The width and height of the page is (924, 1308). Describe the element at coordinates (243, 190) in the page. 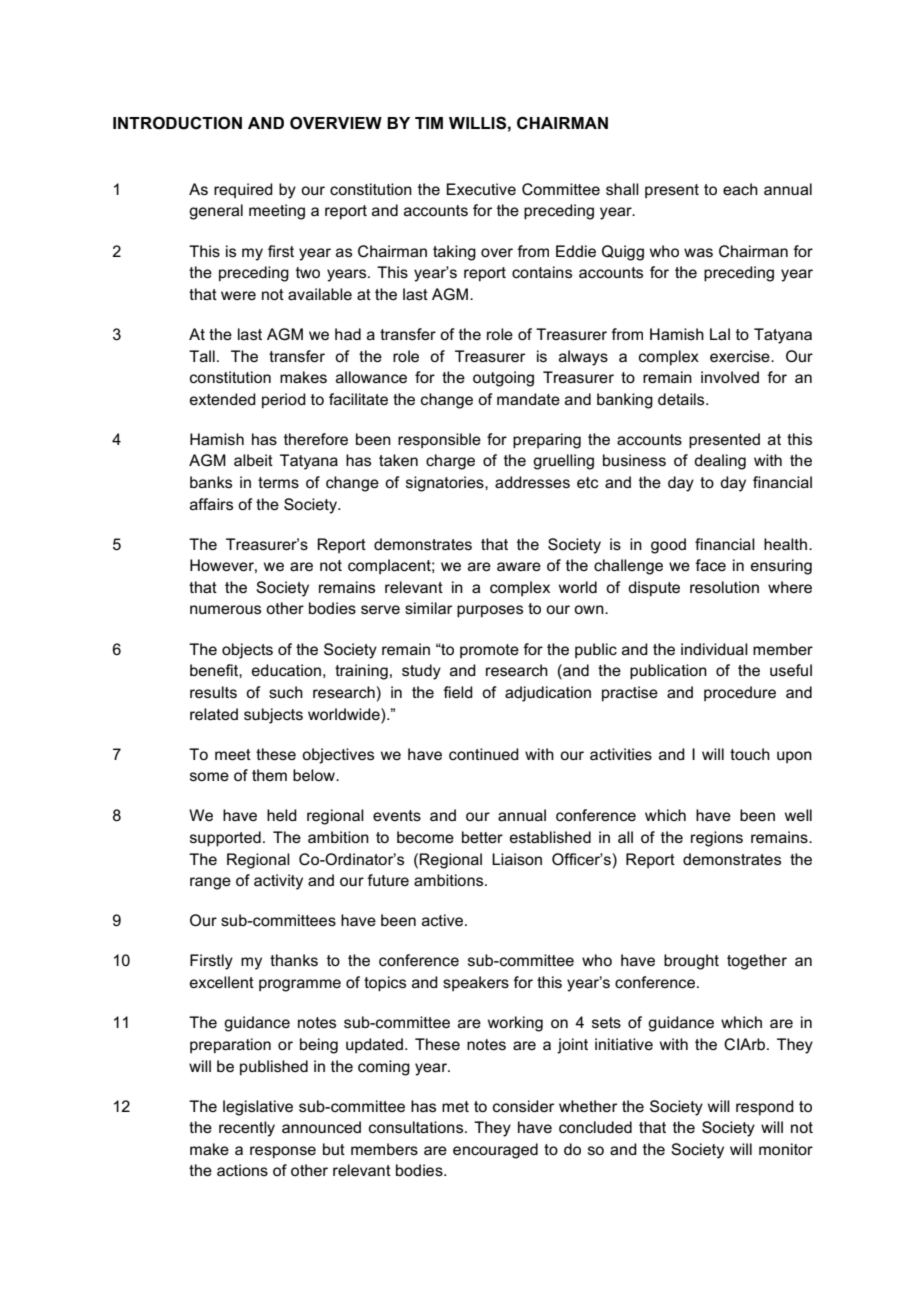

I see `required` at that location.
